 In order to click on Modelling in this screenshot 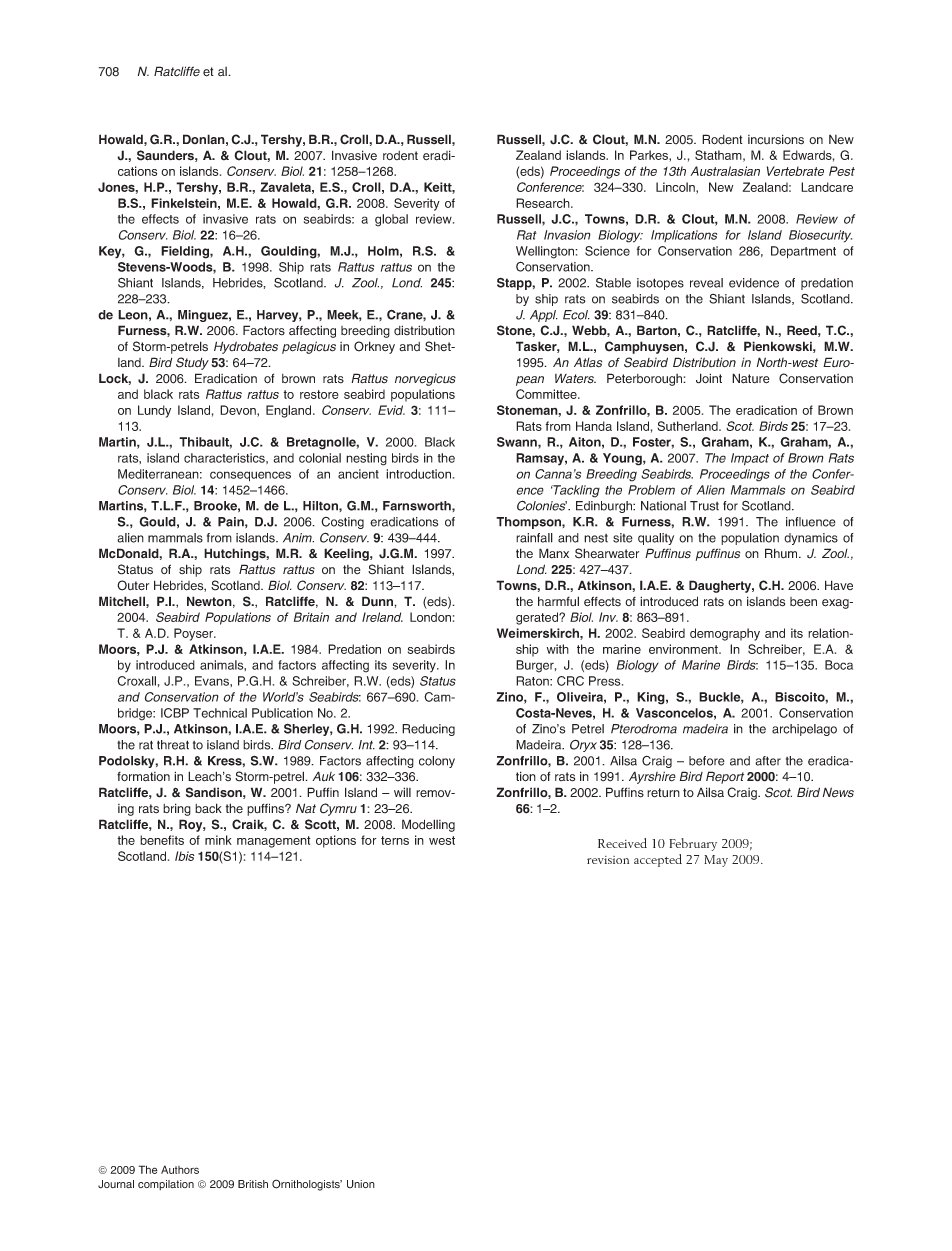, I will do `click(428, 825)`.
